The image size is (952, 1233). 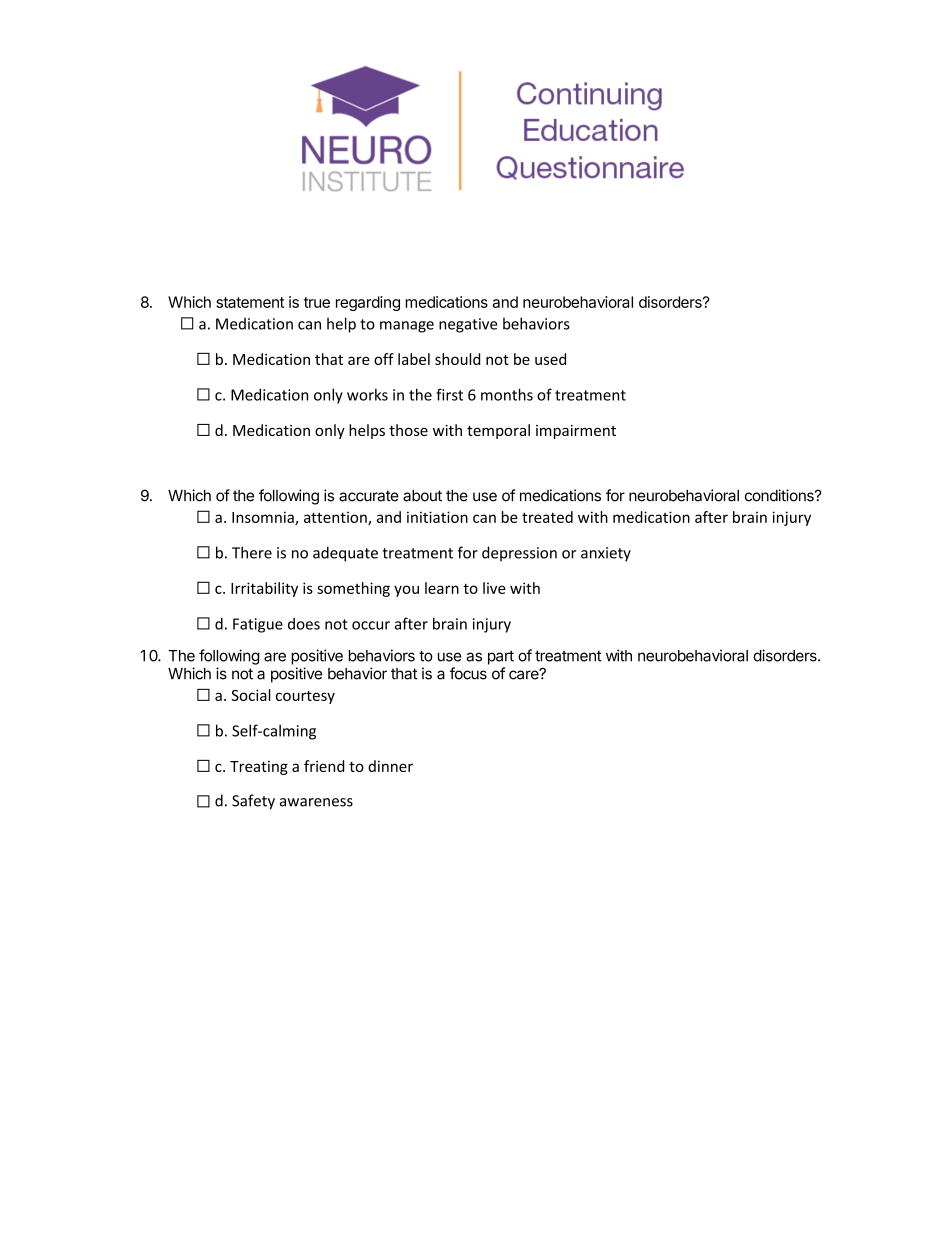 I want to click on true, so click(x=317, y=302).
